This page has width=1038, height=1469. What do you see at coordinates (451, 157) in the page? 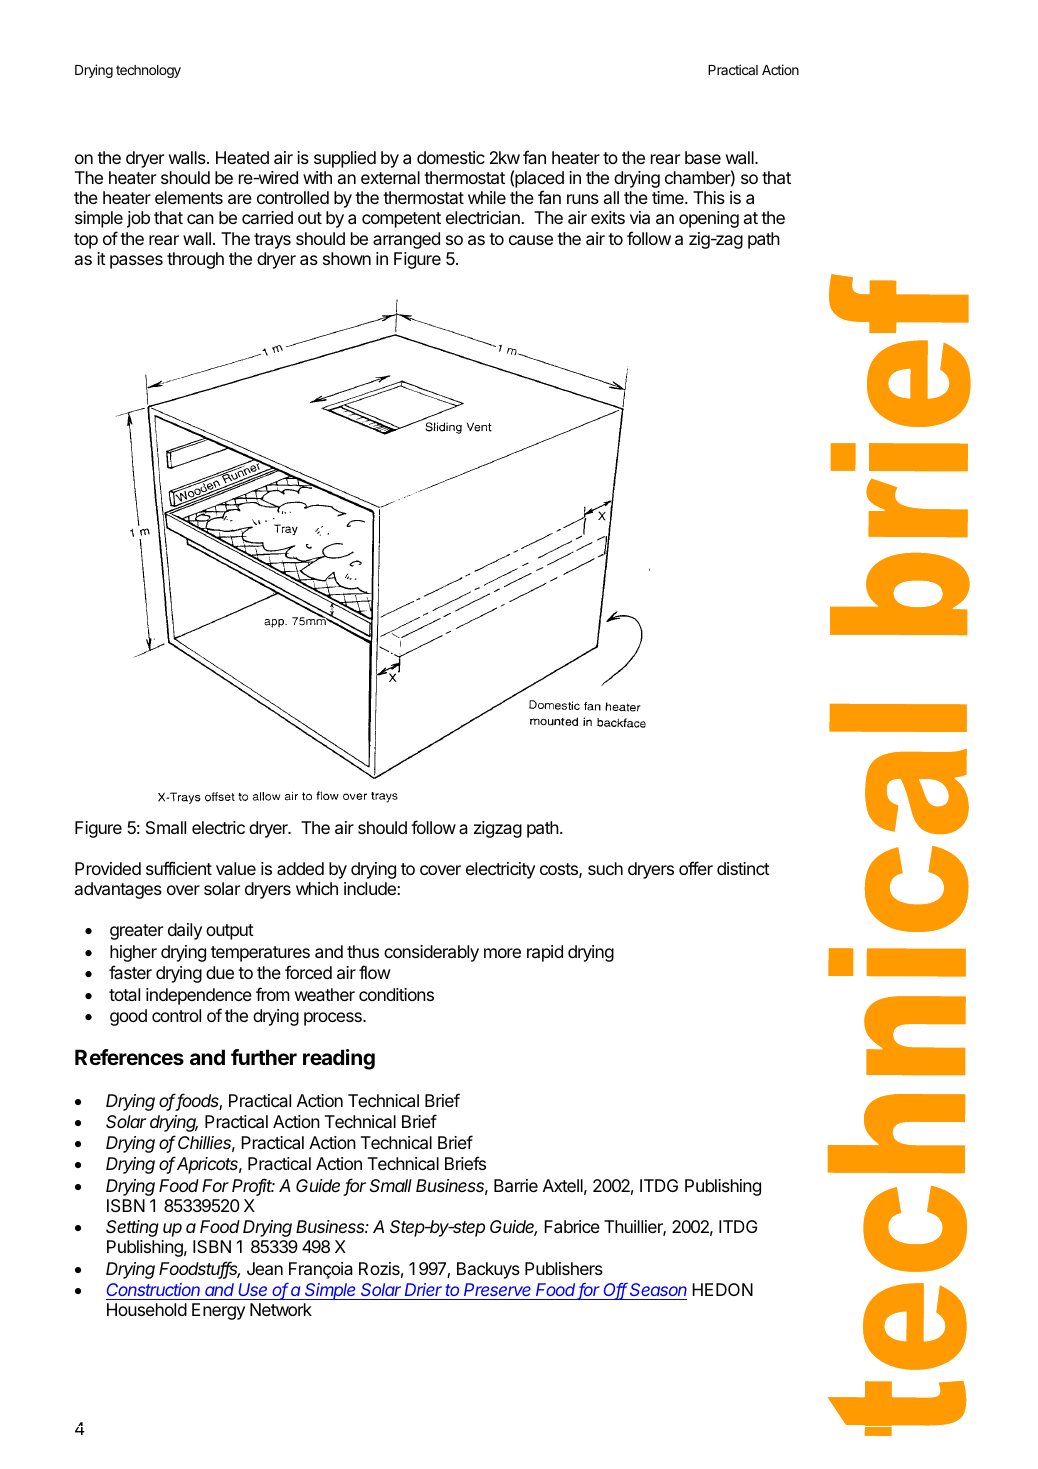
I see `domestic` at bounding box center [451, 157].
